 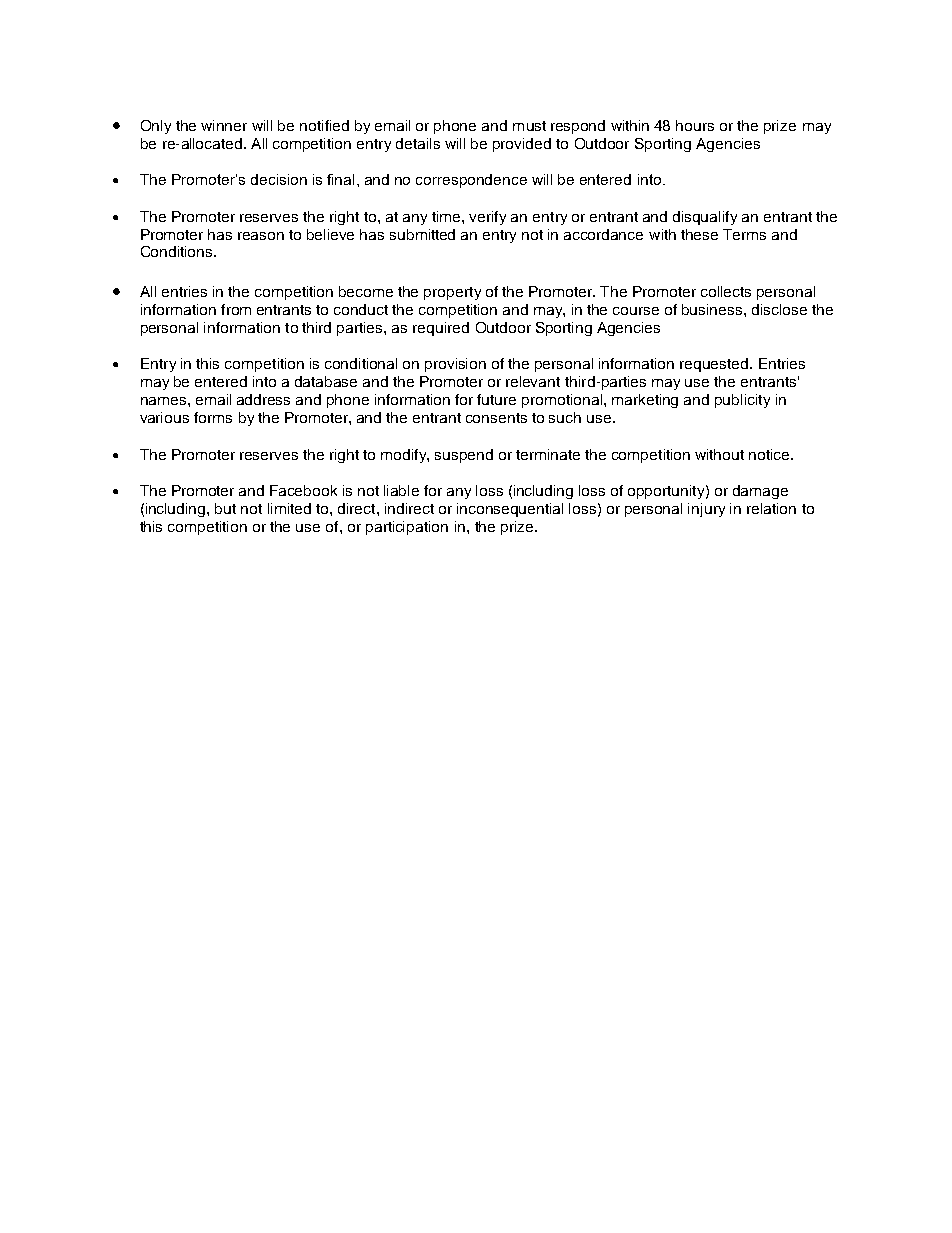 I want to click on injury, so click(x=706, y=510).
